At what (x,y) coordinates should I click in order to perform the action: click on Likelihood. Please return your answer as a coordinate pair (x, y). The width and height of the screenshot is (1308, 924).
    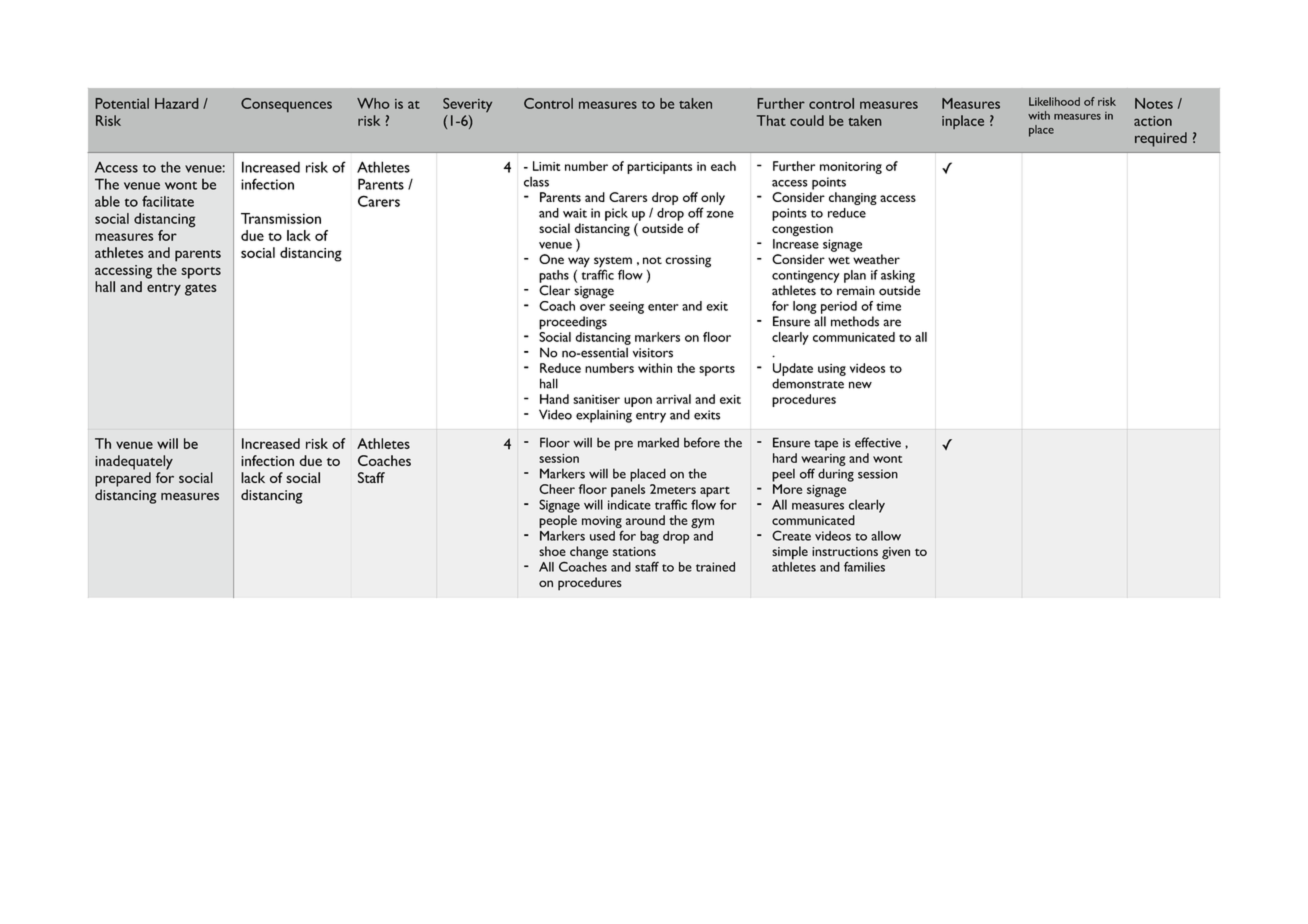
    Looking at the image, I should click on (1054, 101).
